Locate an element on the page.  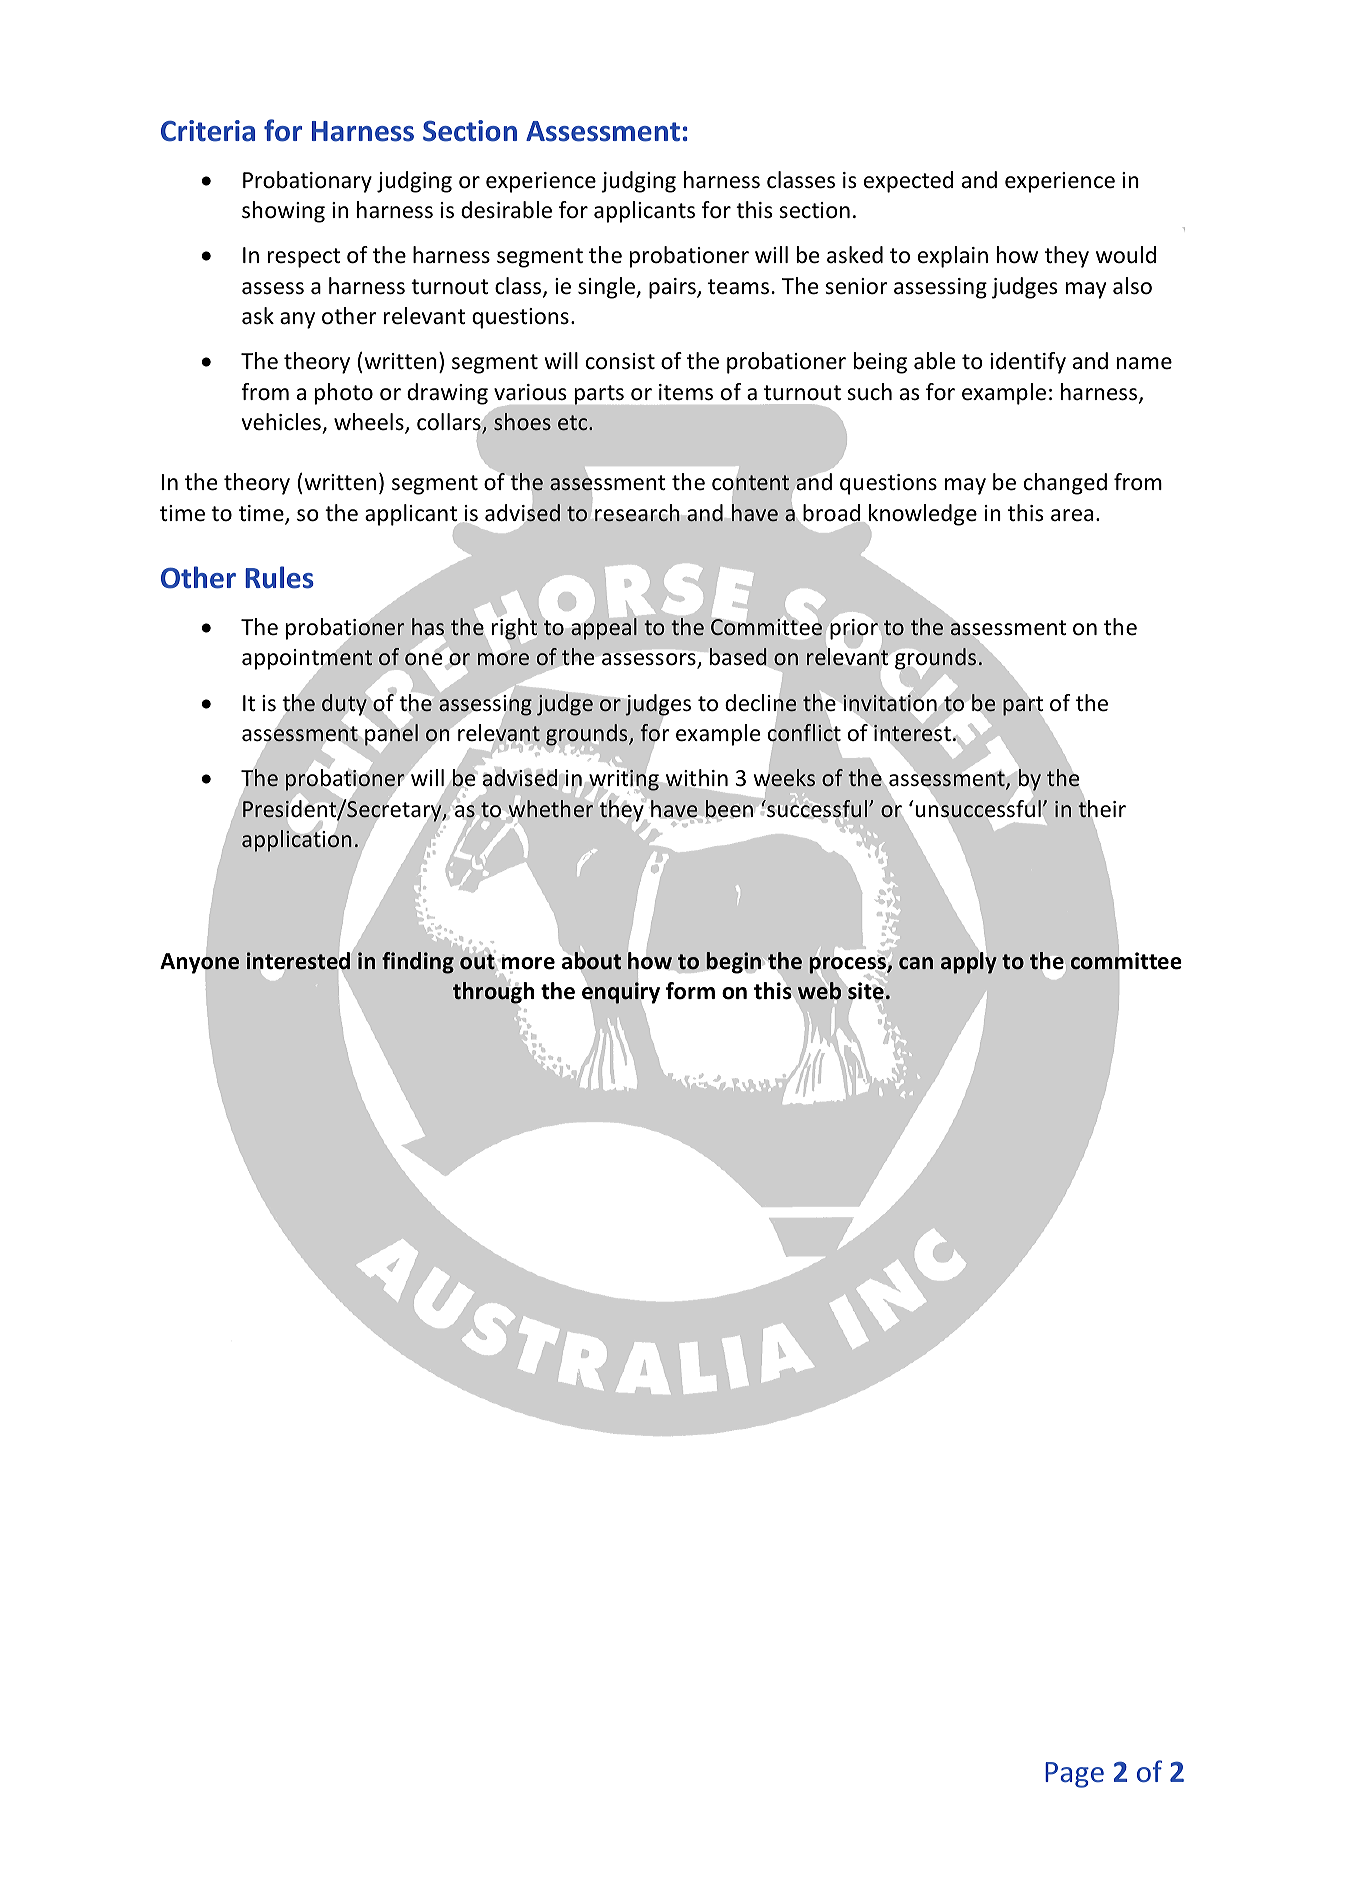
explain is located at coordinates (953, 257).
